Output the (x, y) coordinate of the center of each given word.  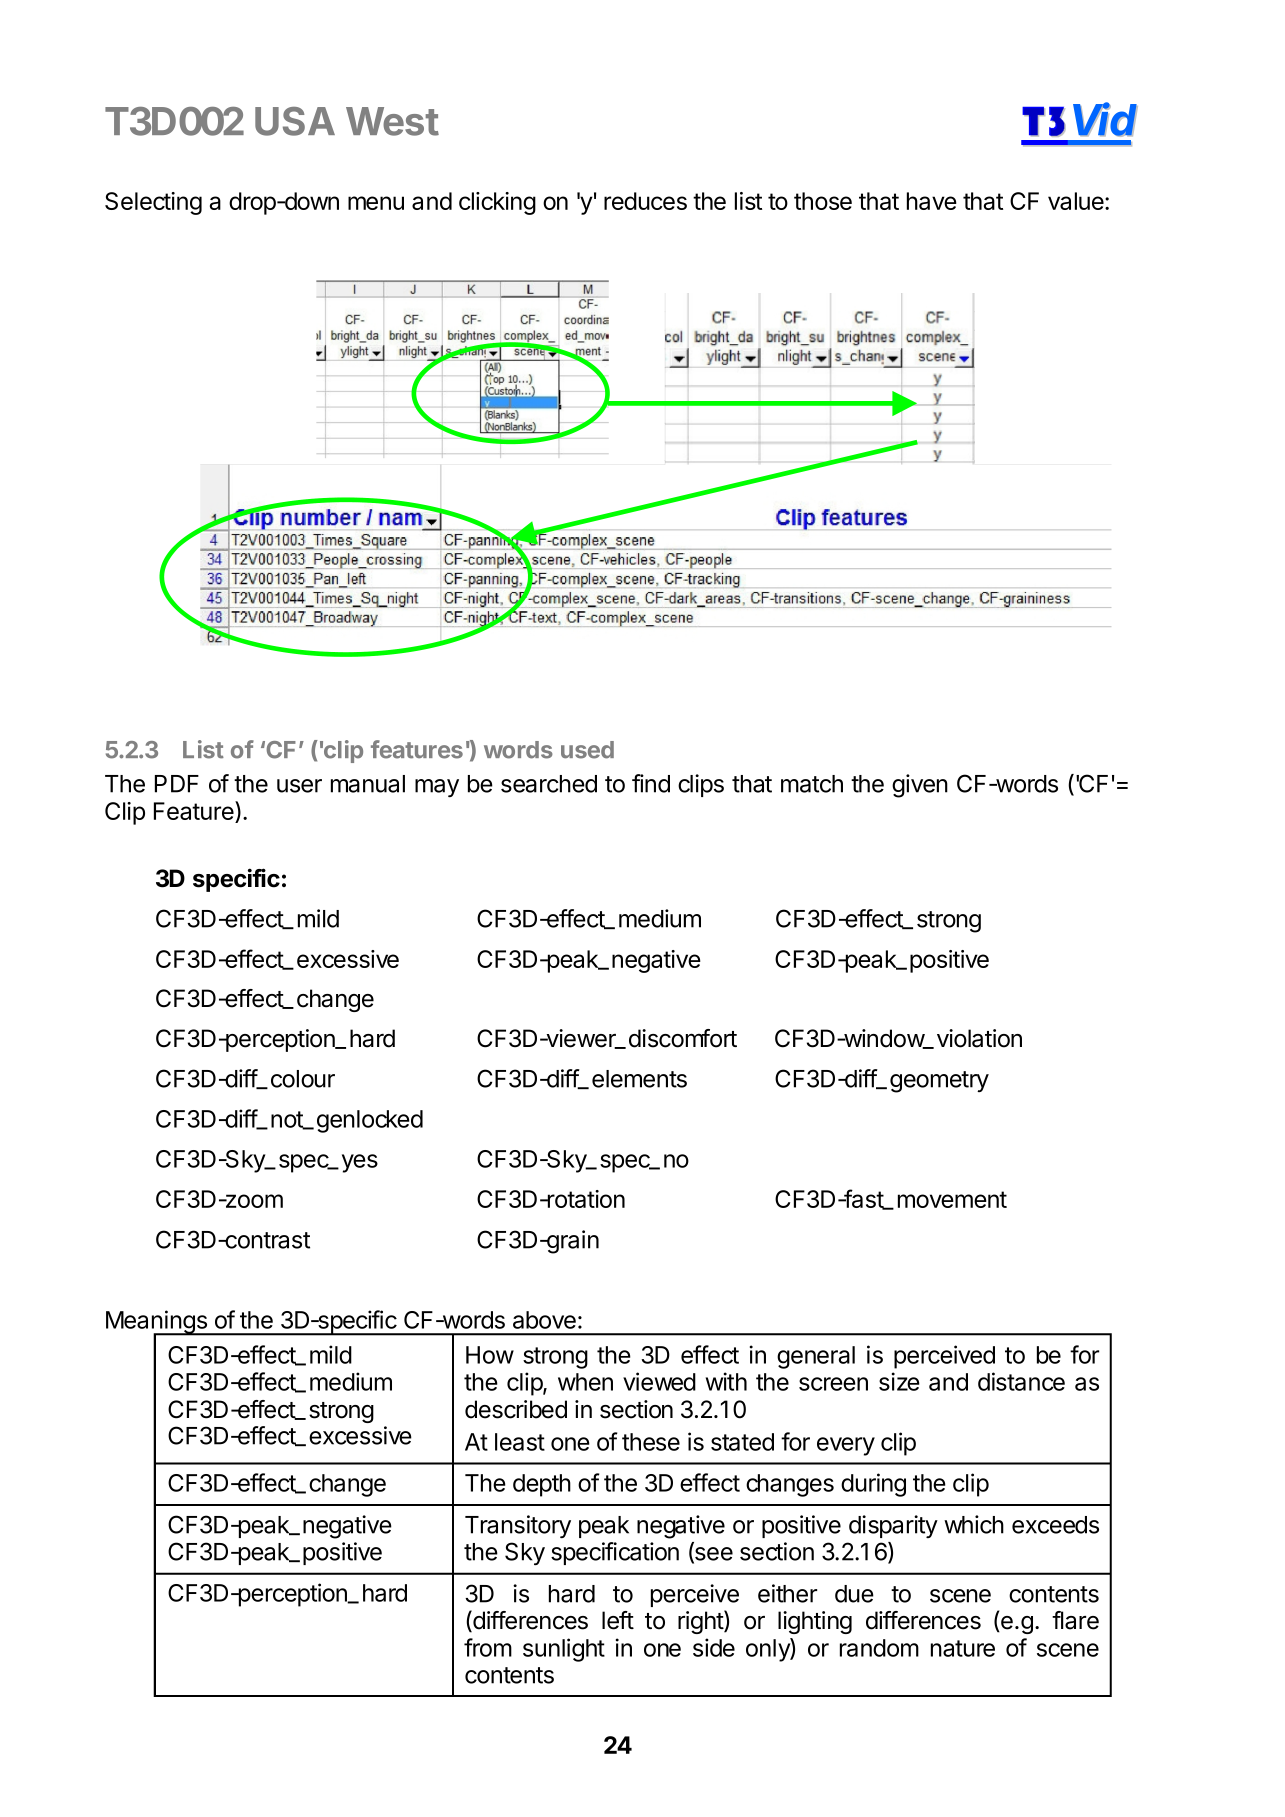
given (920, 786)
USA (295, 121)
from (488, 1647)
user (299, 786)
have (932, 201)
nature (963, 1648)
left (618, 1620)
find (651, 783)
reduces (645, 201)
